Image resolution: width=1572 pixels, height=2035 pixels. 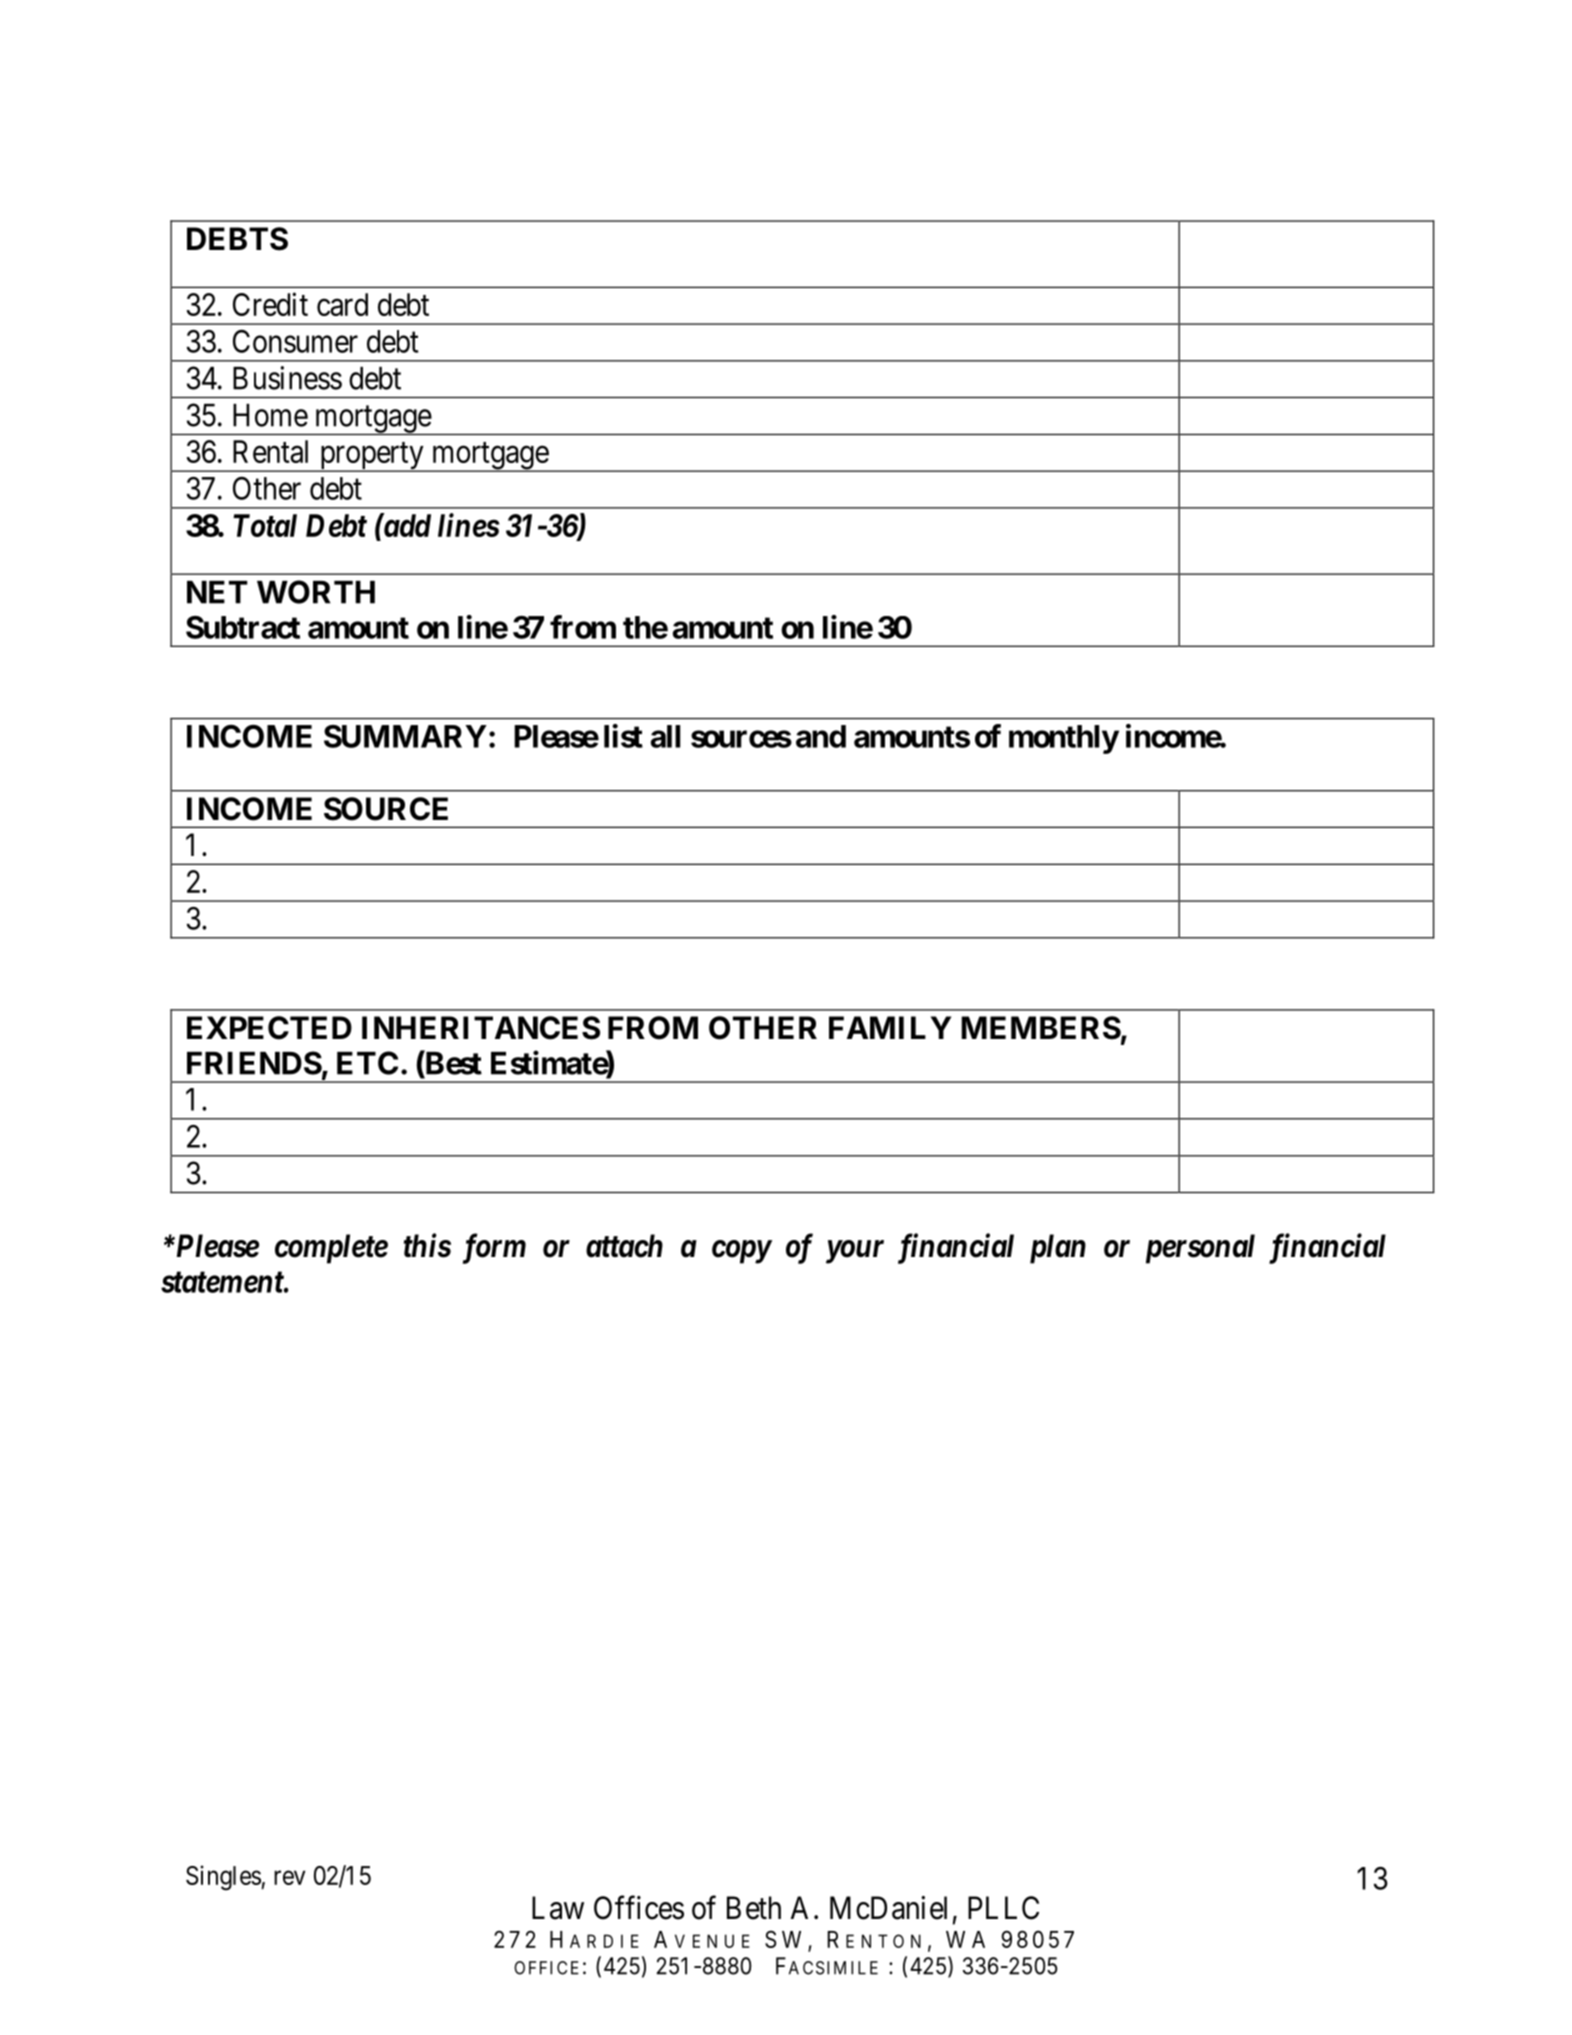 I want to click on ETC, so click(x=367, y=1063).
